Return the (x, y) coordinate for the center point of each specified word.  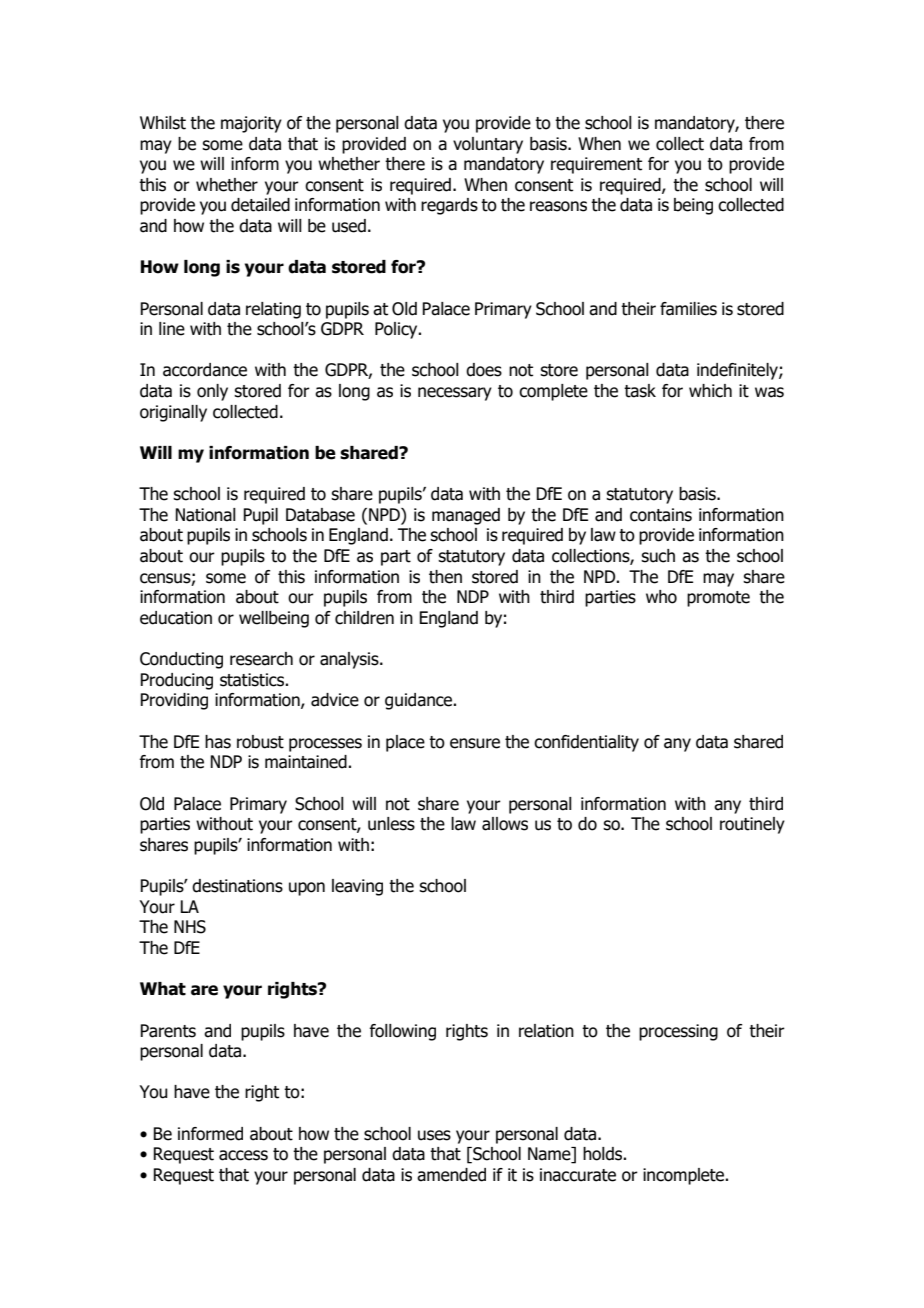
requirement (596, 165)
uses (434, 1135)
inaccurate (578, 1175)
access (243, 1155)
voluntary (488, 145)
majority (251, 124)
